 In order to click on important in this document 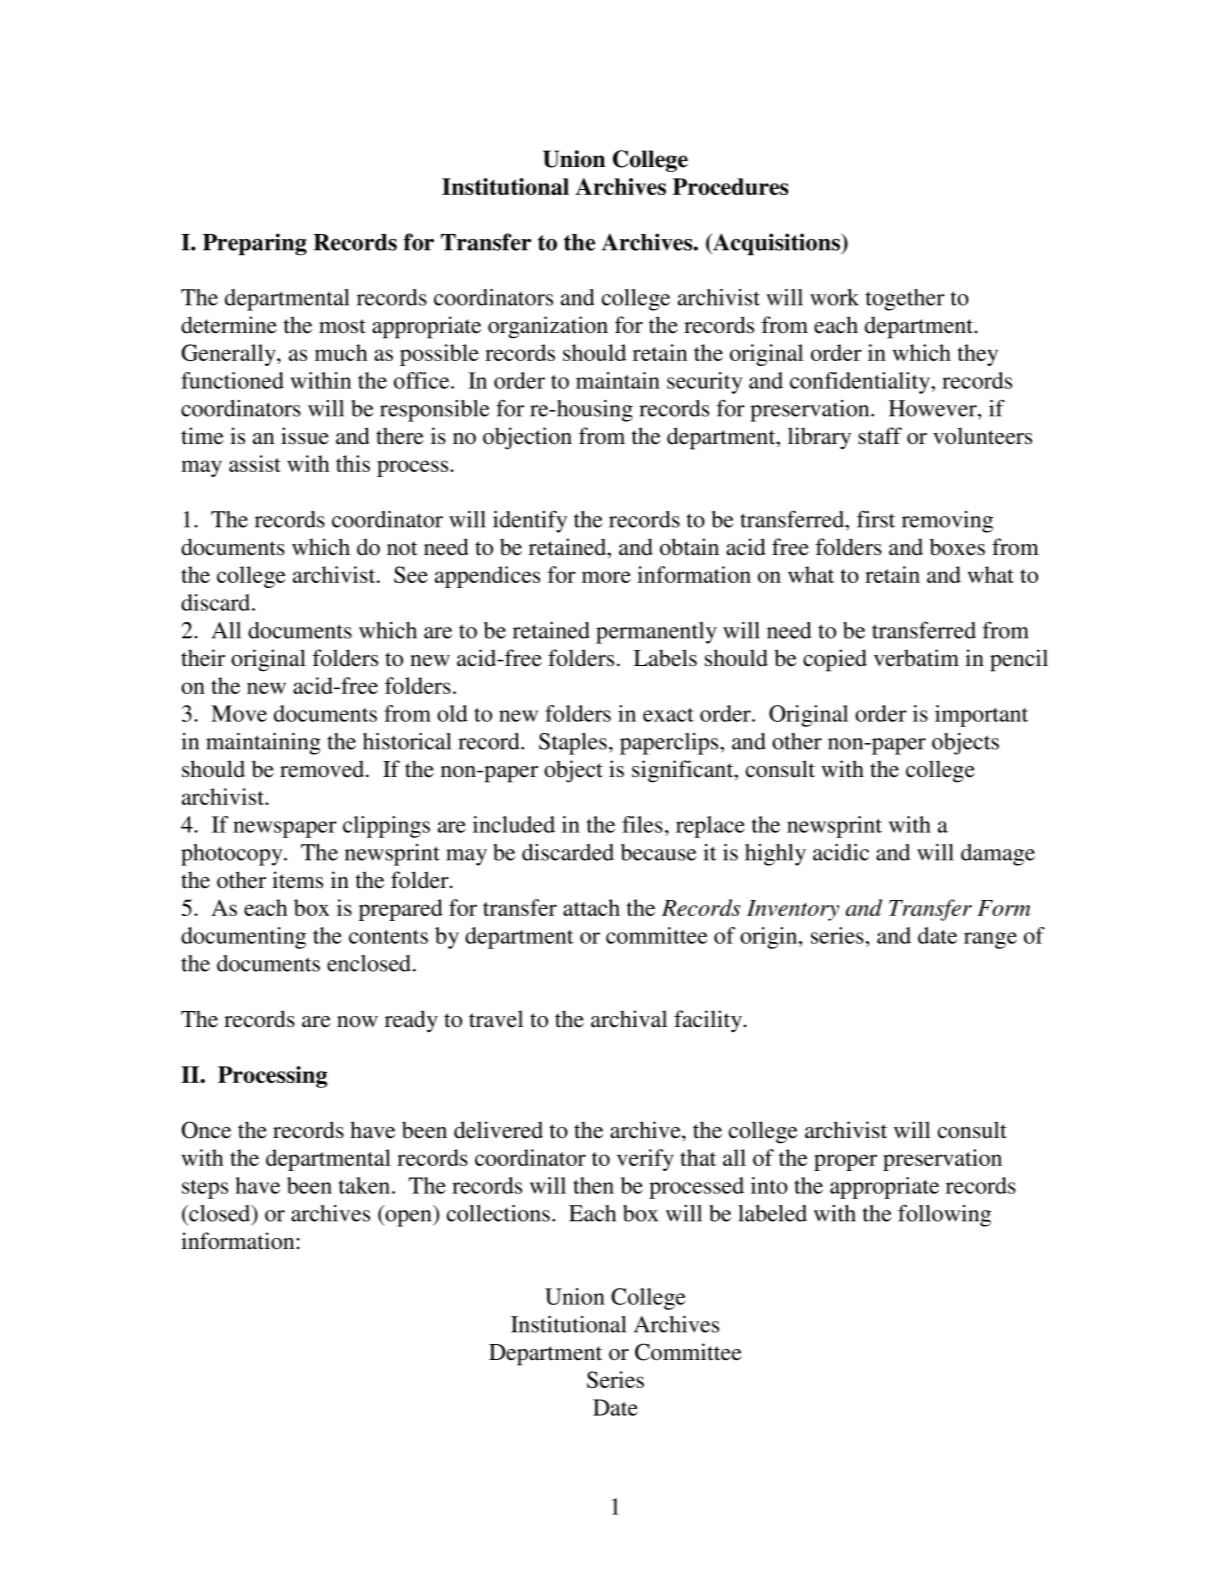, I will do `click(981, 716)`.
